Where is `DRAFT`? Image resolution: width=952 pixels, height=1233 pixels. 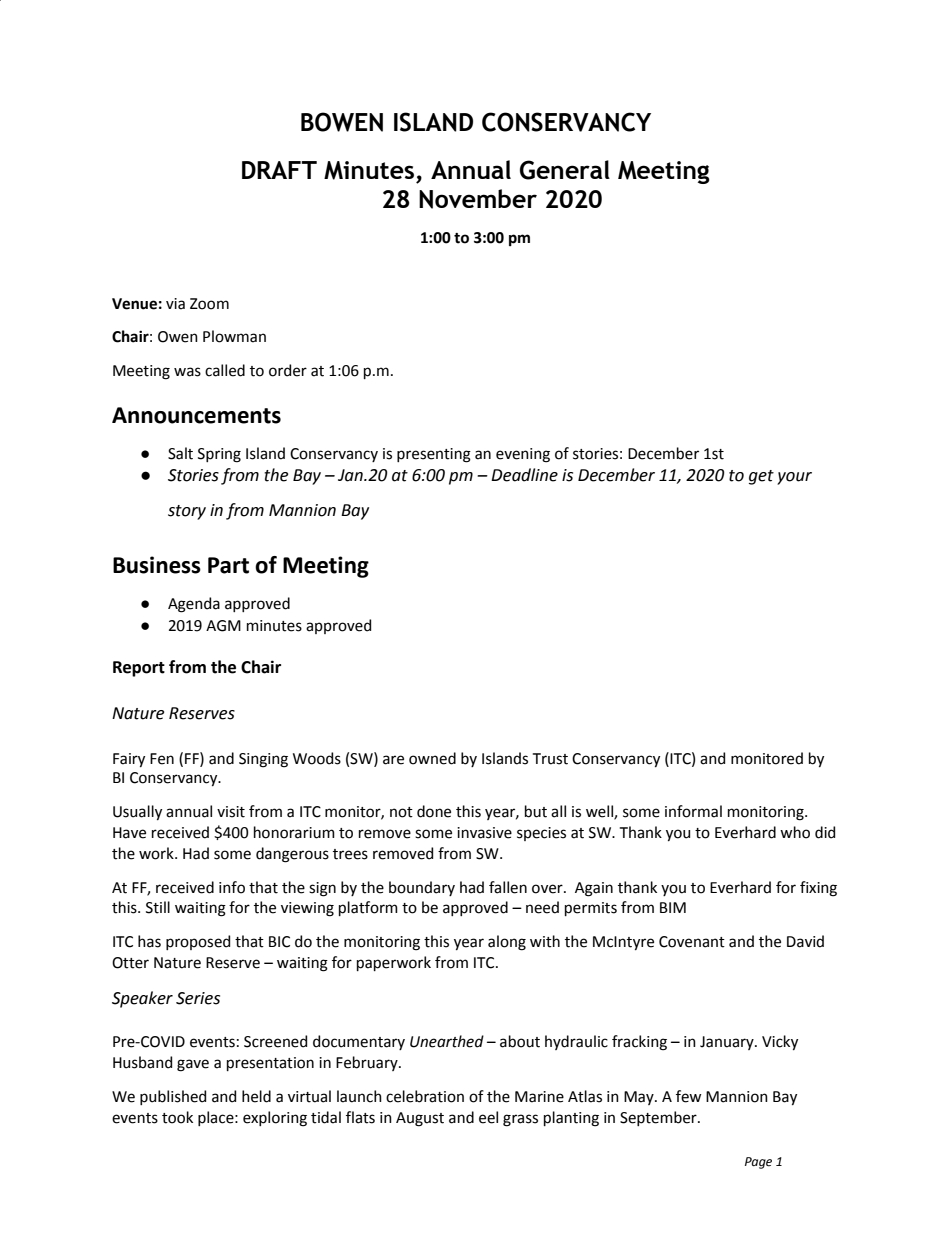 DRAFT is located at coordinates (279, 170).
